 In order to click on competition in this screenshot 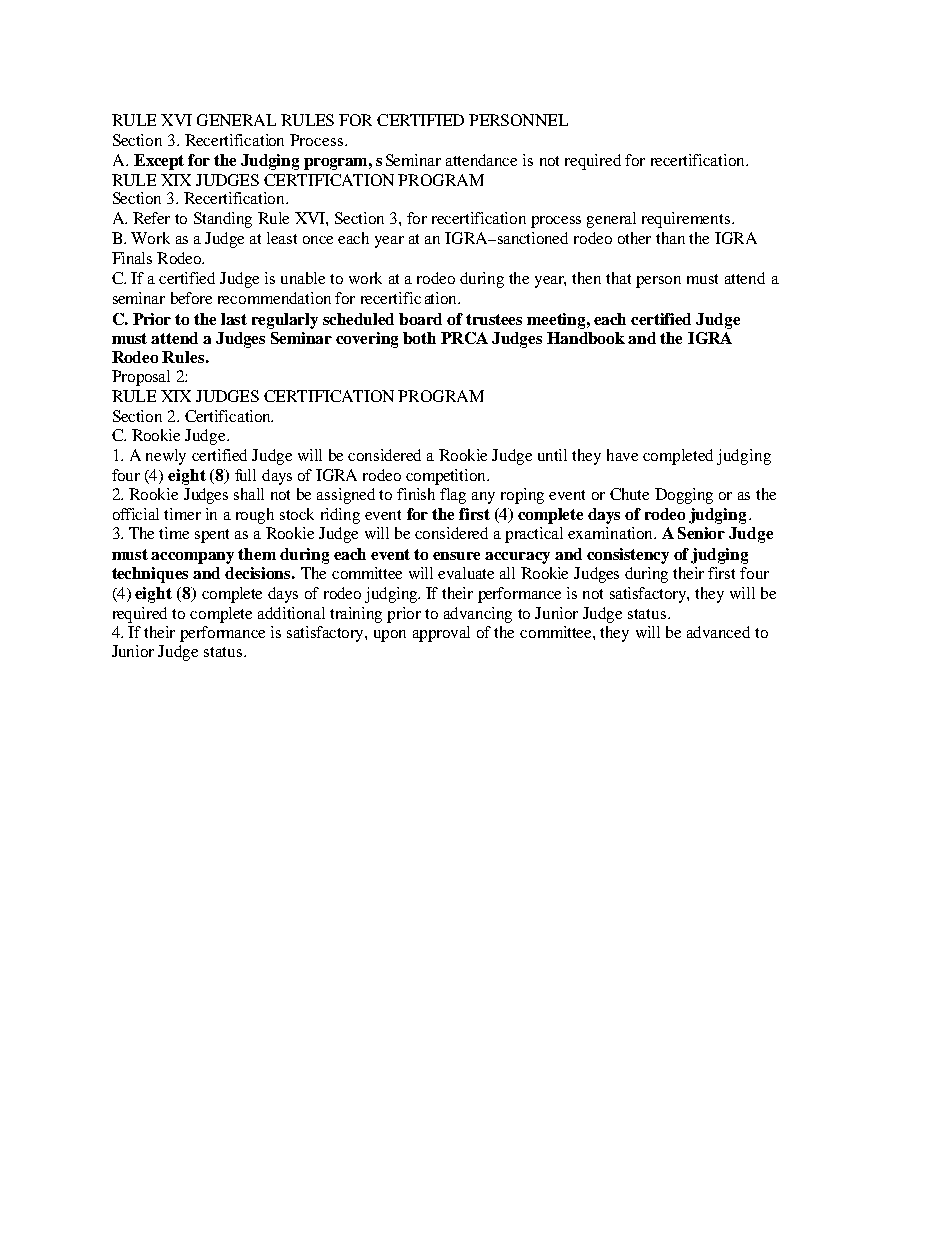, I will do `click(447, 477)`.
